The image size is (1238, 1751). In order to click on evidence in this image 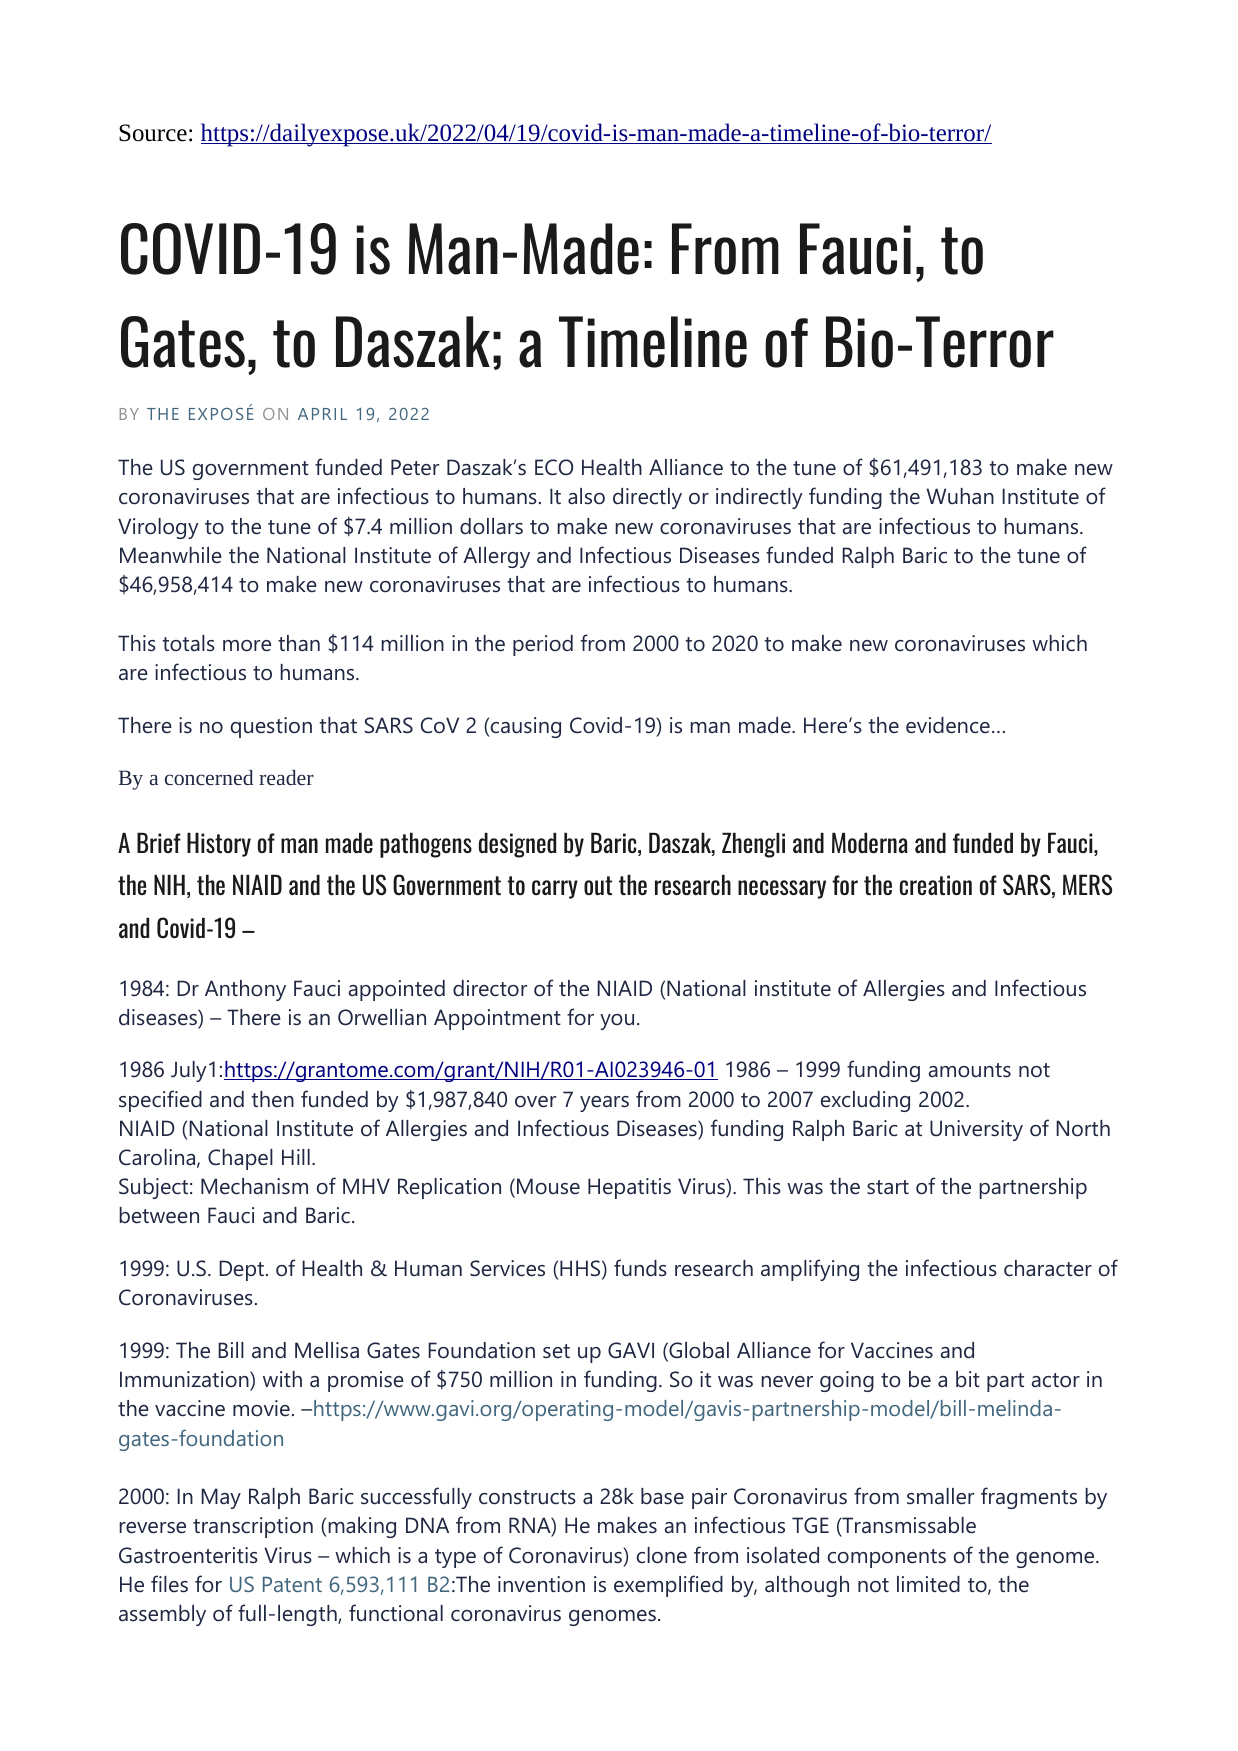, I will do `click(948, 725)`.
